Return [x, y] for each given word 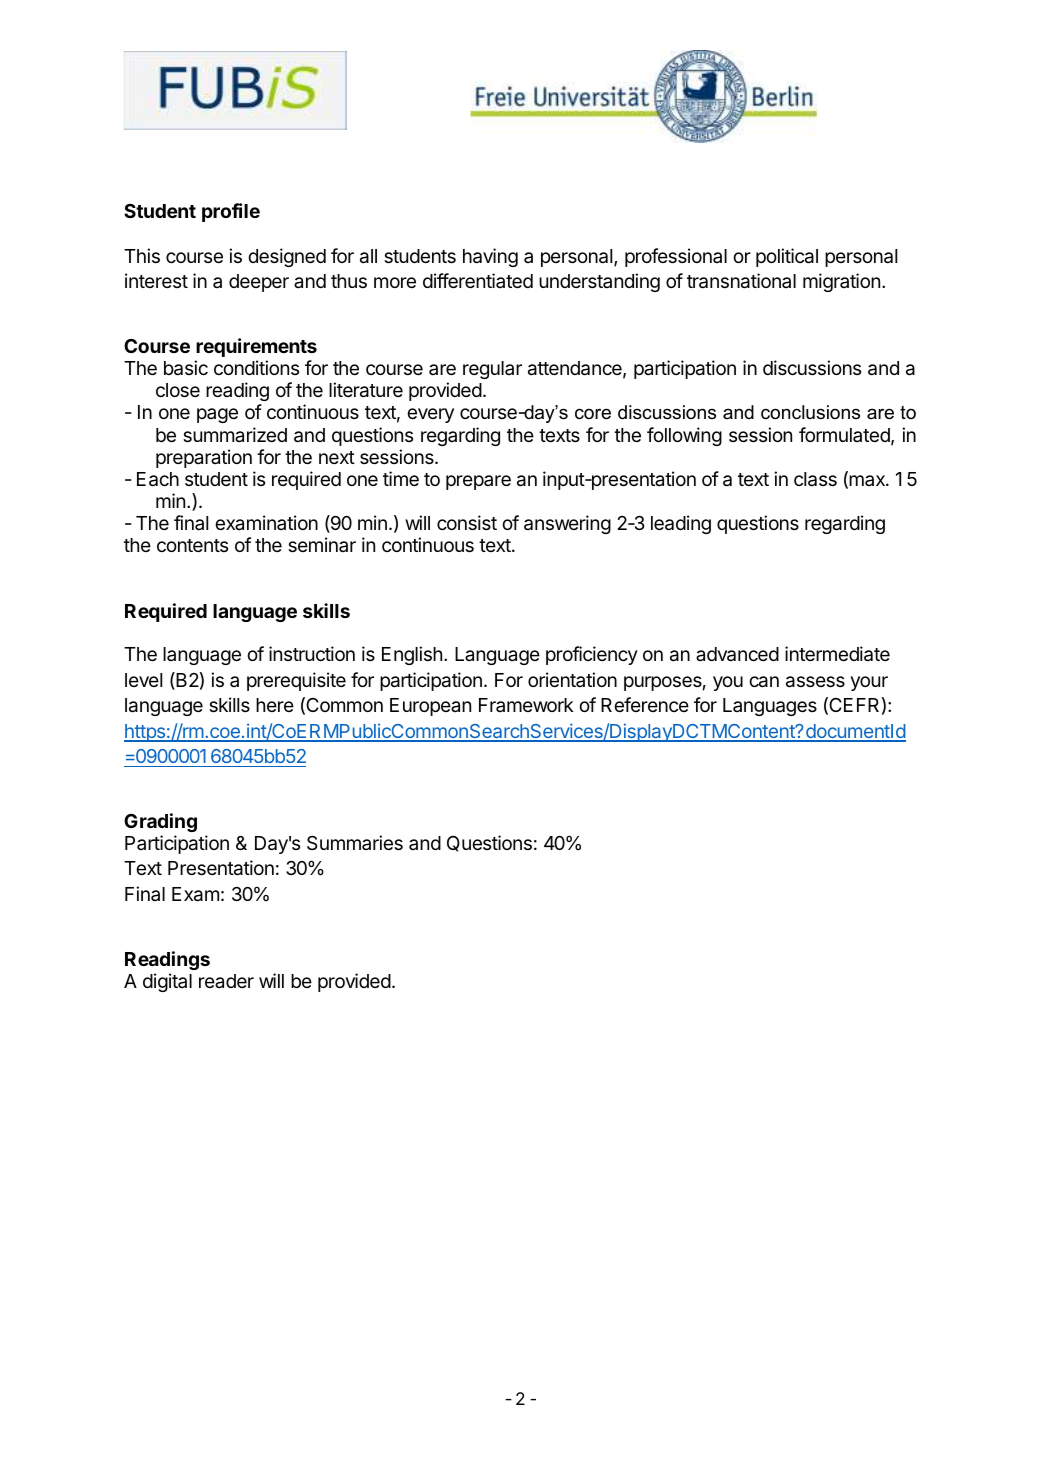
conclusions [810, 412]
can [764, 682]
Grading [160, 822]
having [490, 257]
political [787, 257]
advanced [737, 654]
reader [226, 981]
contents [192, 545]
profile [231, 212]
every [430, 415]
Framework [526, 705]
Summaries [355, 842]
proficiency [592, 655]
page [217, 415]
